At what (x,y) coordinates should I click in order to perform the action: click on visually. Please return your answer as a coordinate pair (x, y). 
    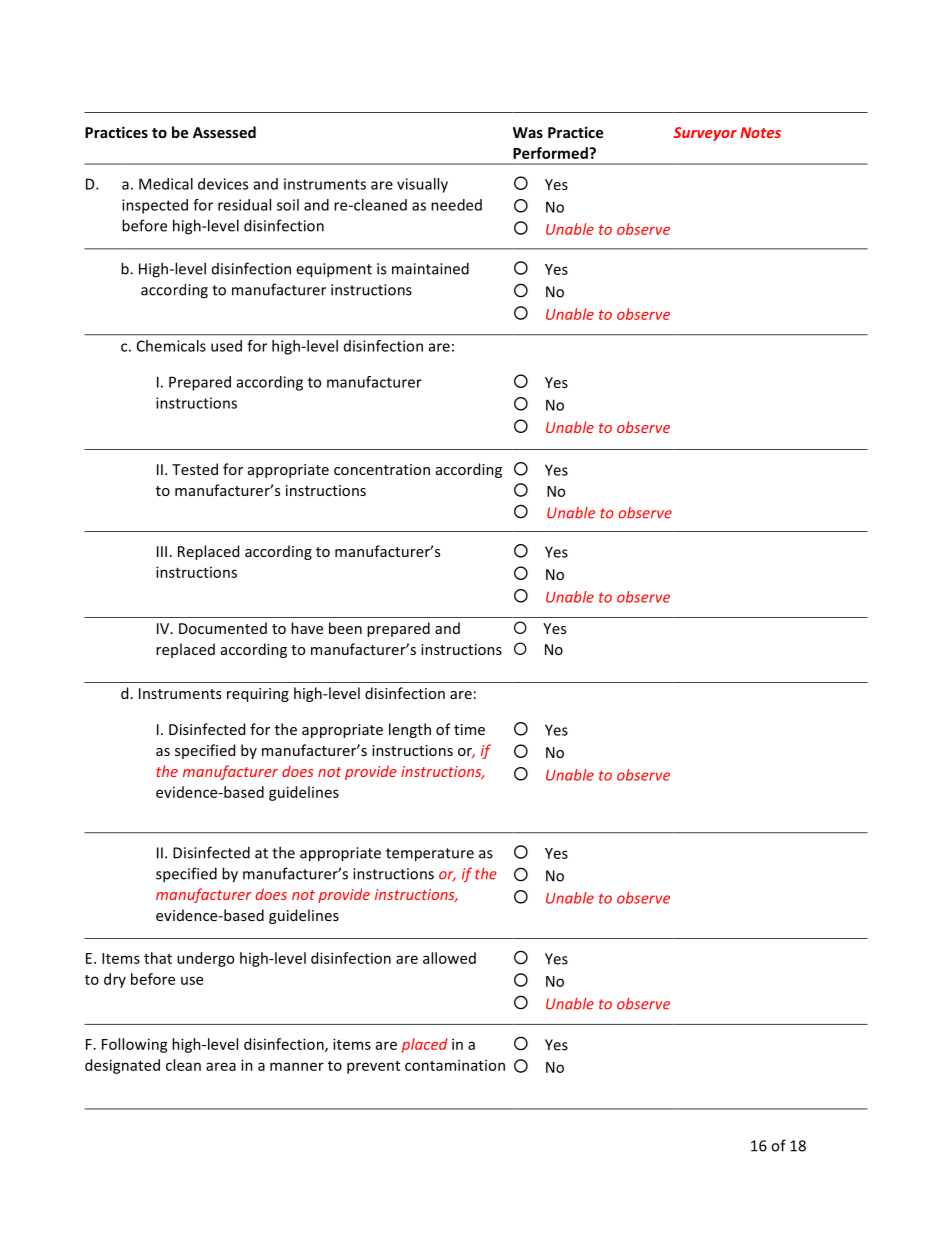
    Looking at the image, I should click on (422, 185).
